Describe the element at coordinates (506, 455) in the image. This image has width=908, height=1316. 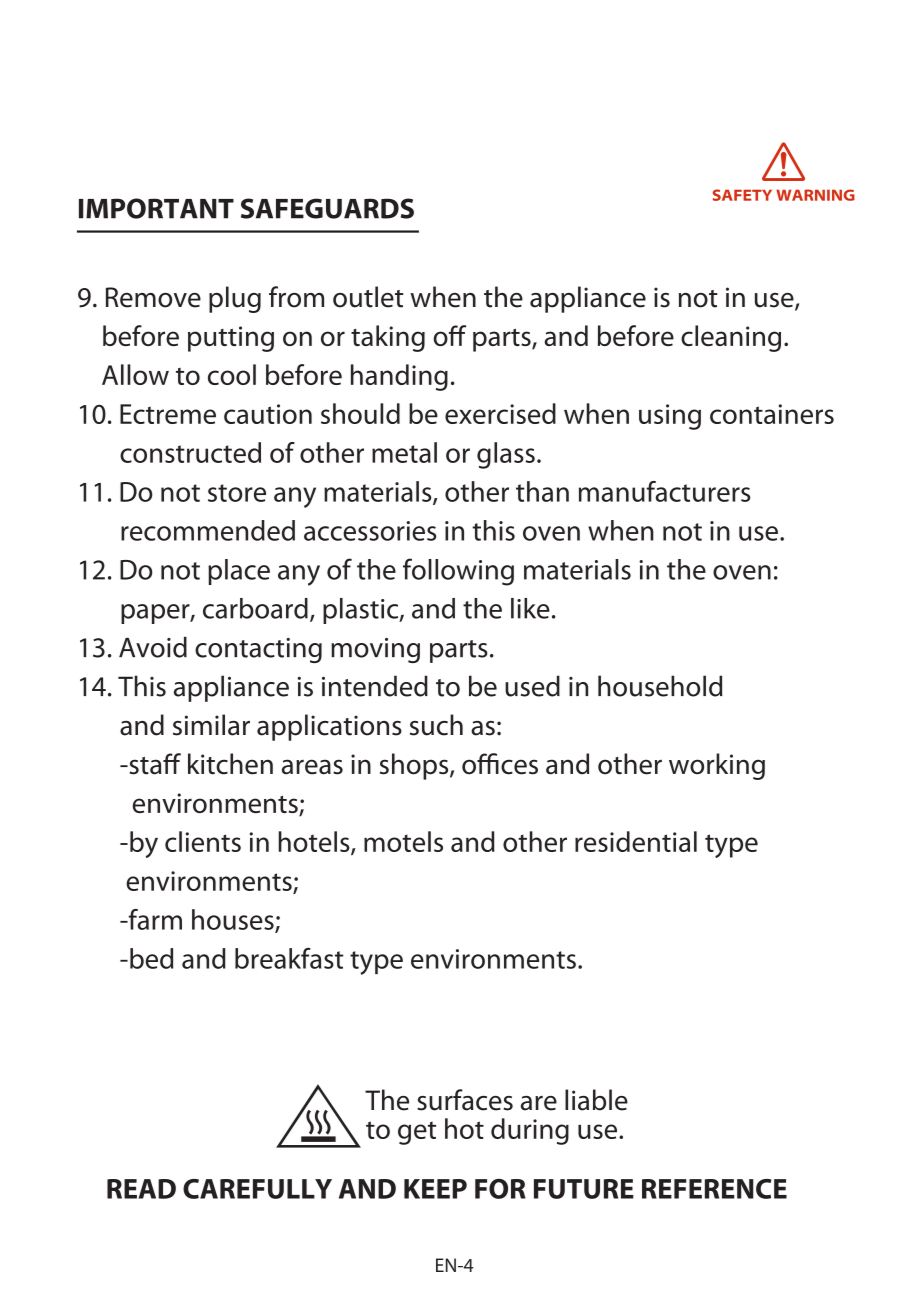
I see `glass` at that location.
